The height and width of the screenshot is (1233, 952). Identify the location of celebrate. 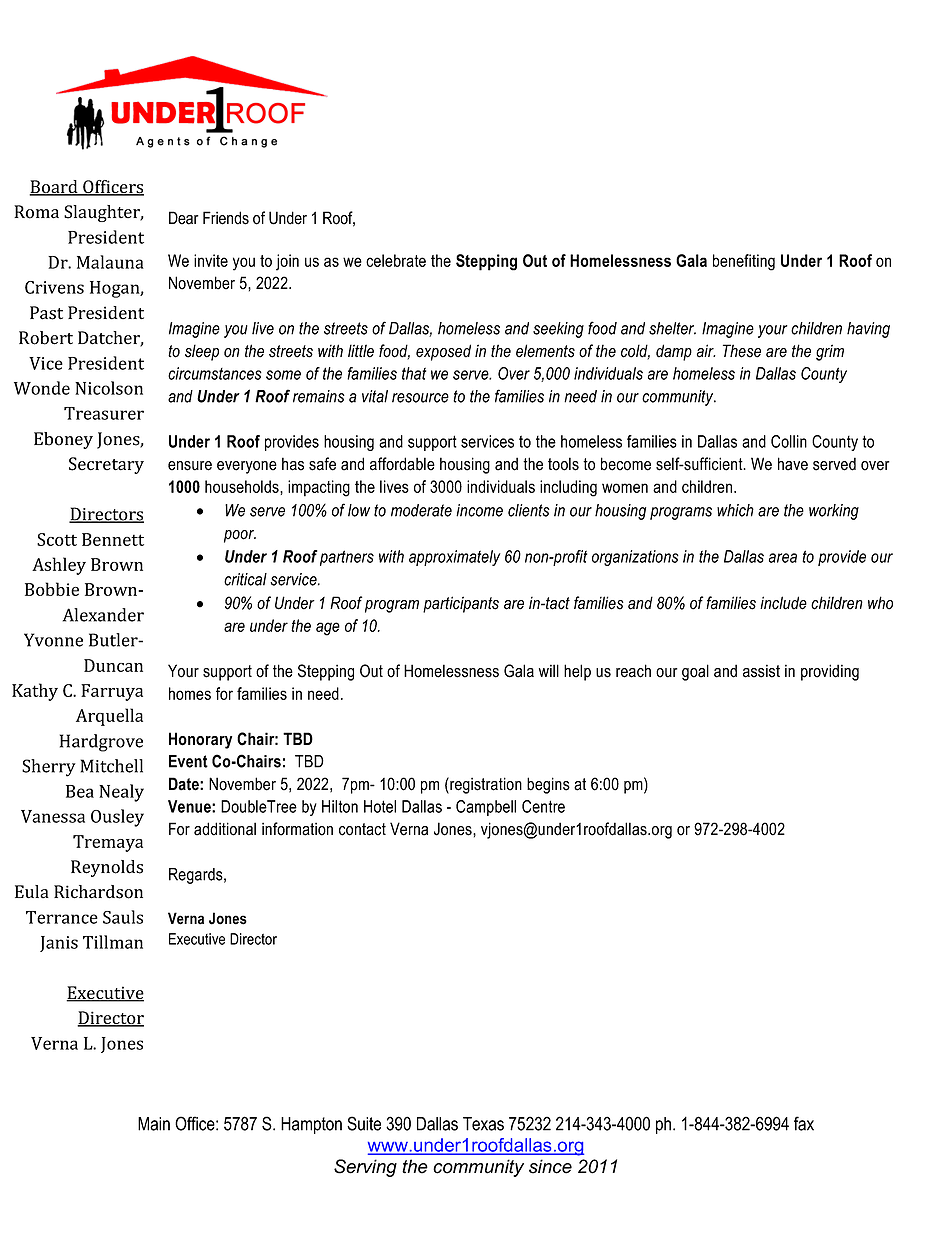
(396, 260).
